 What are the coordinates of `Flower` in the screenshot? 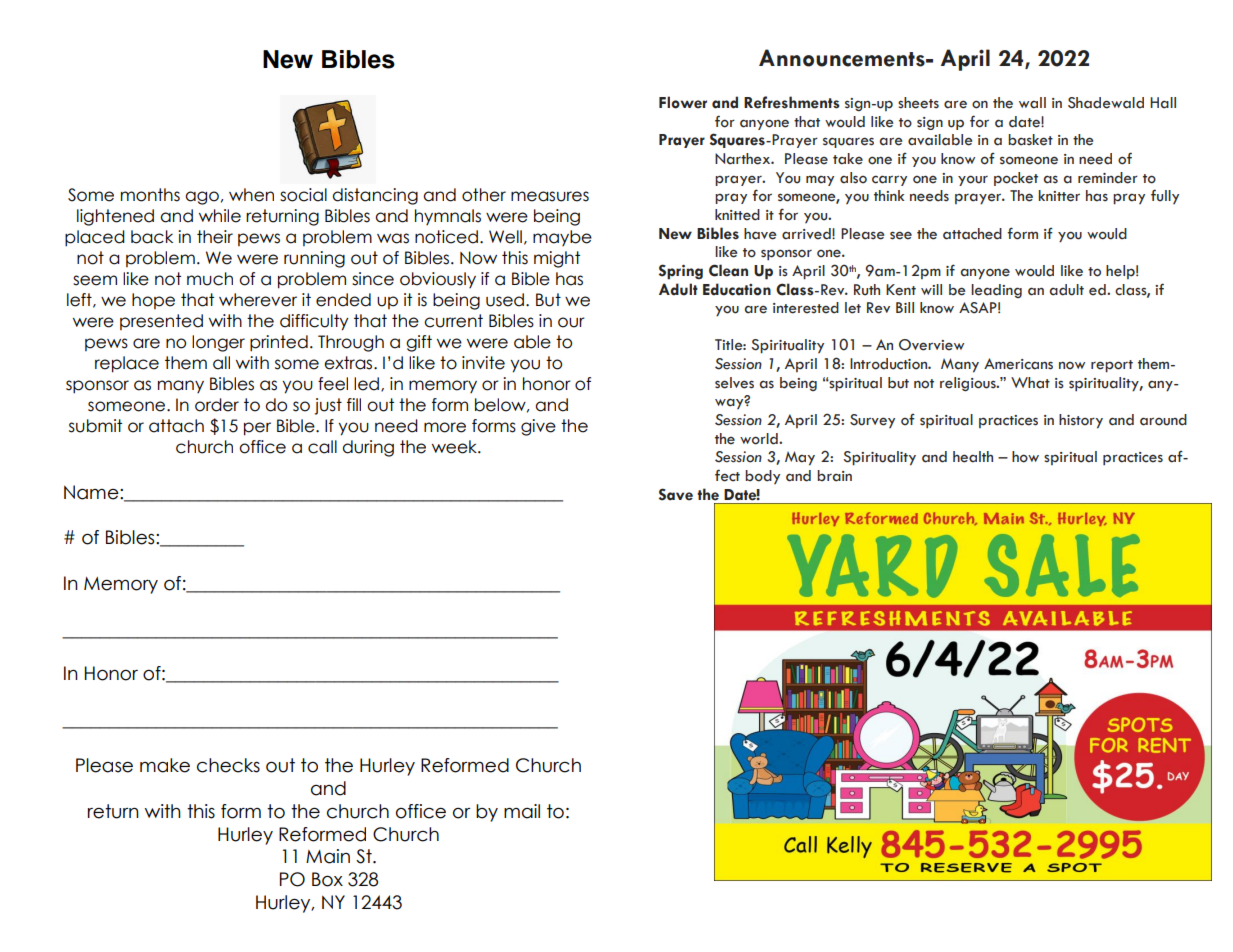 It's located at (683, 102).
